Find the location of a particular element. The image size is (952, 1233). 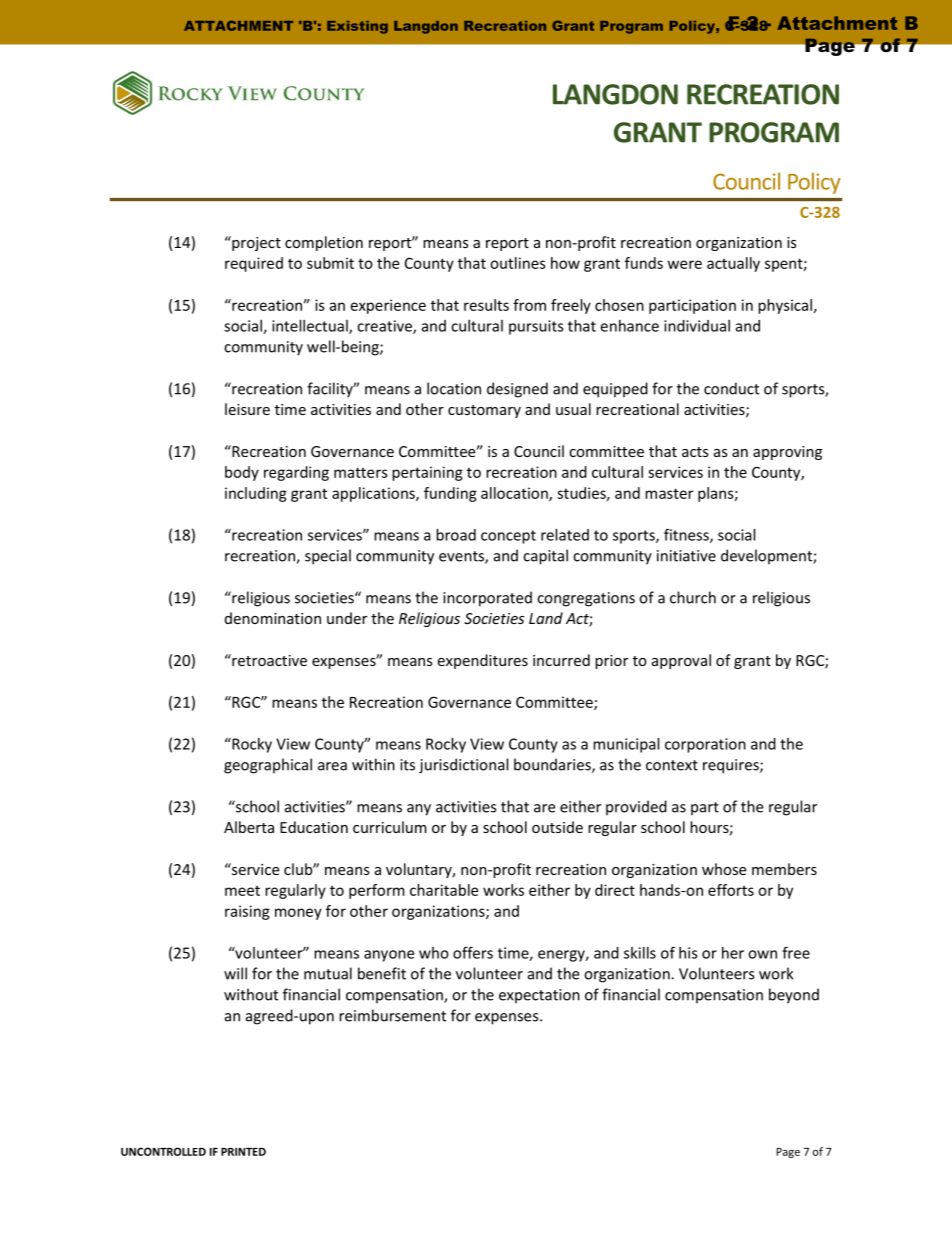

reimbursement is located at coordinates (392, 1015).
